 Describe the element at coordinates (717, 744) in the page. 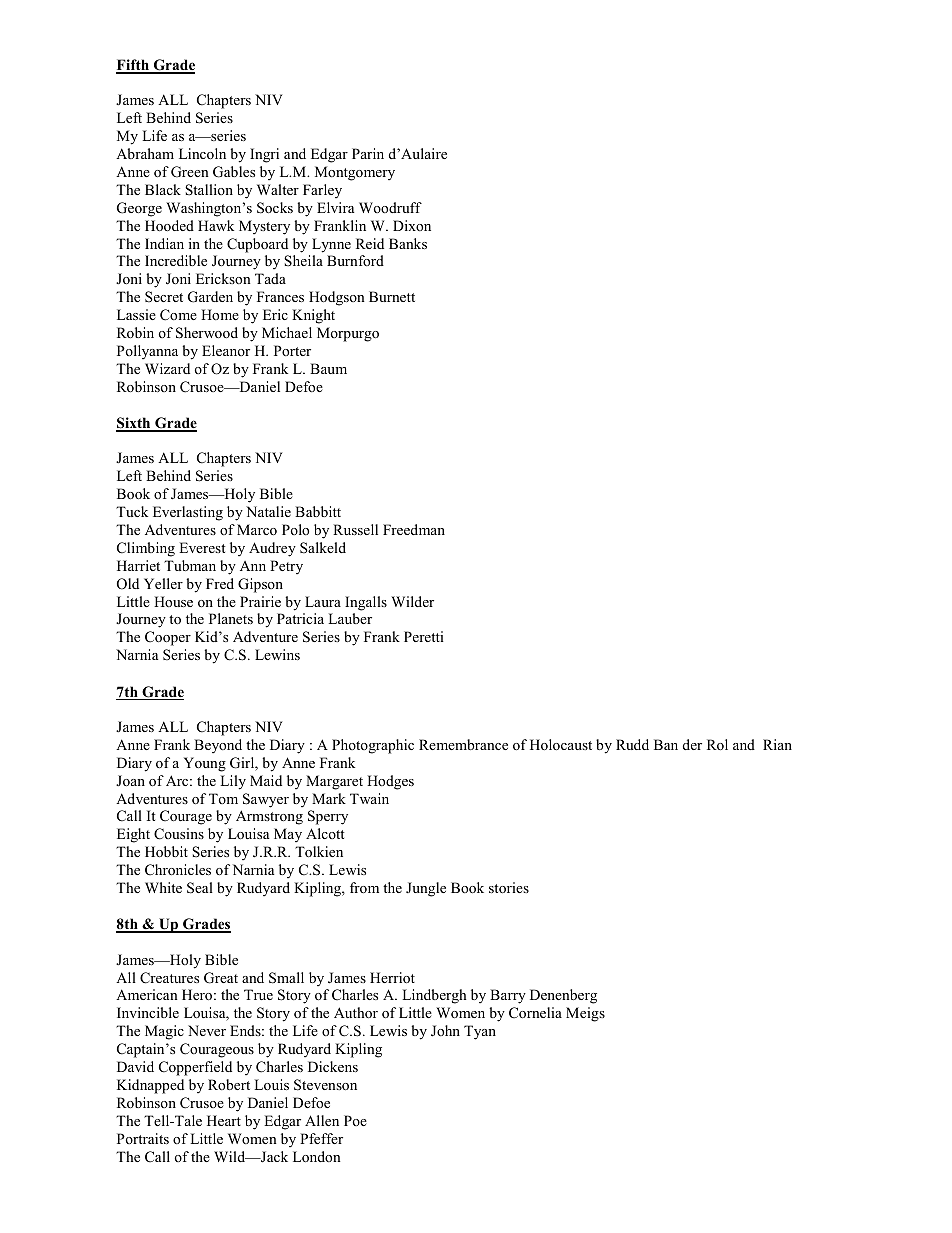

I see `Rol` at that location.
